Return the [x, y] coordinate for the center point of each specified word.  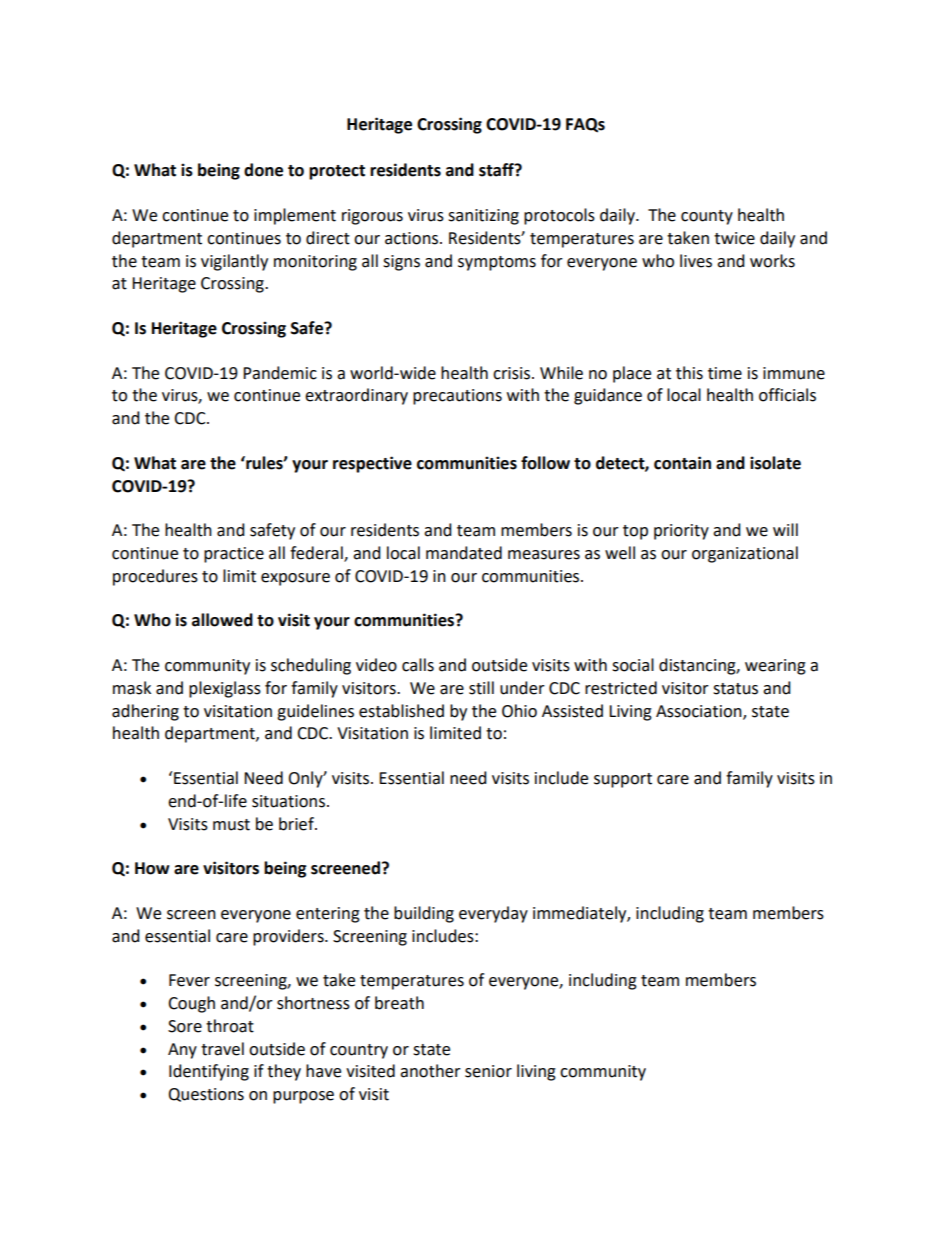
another [430, 1071]
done [263, 170]
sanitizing [483, 217]
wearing [775, 667]
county [707, 217]
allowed [222, 620]
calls [418, 665]
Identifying [209, 1072]
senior [488, 1071]
